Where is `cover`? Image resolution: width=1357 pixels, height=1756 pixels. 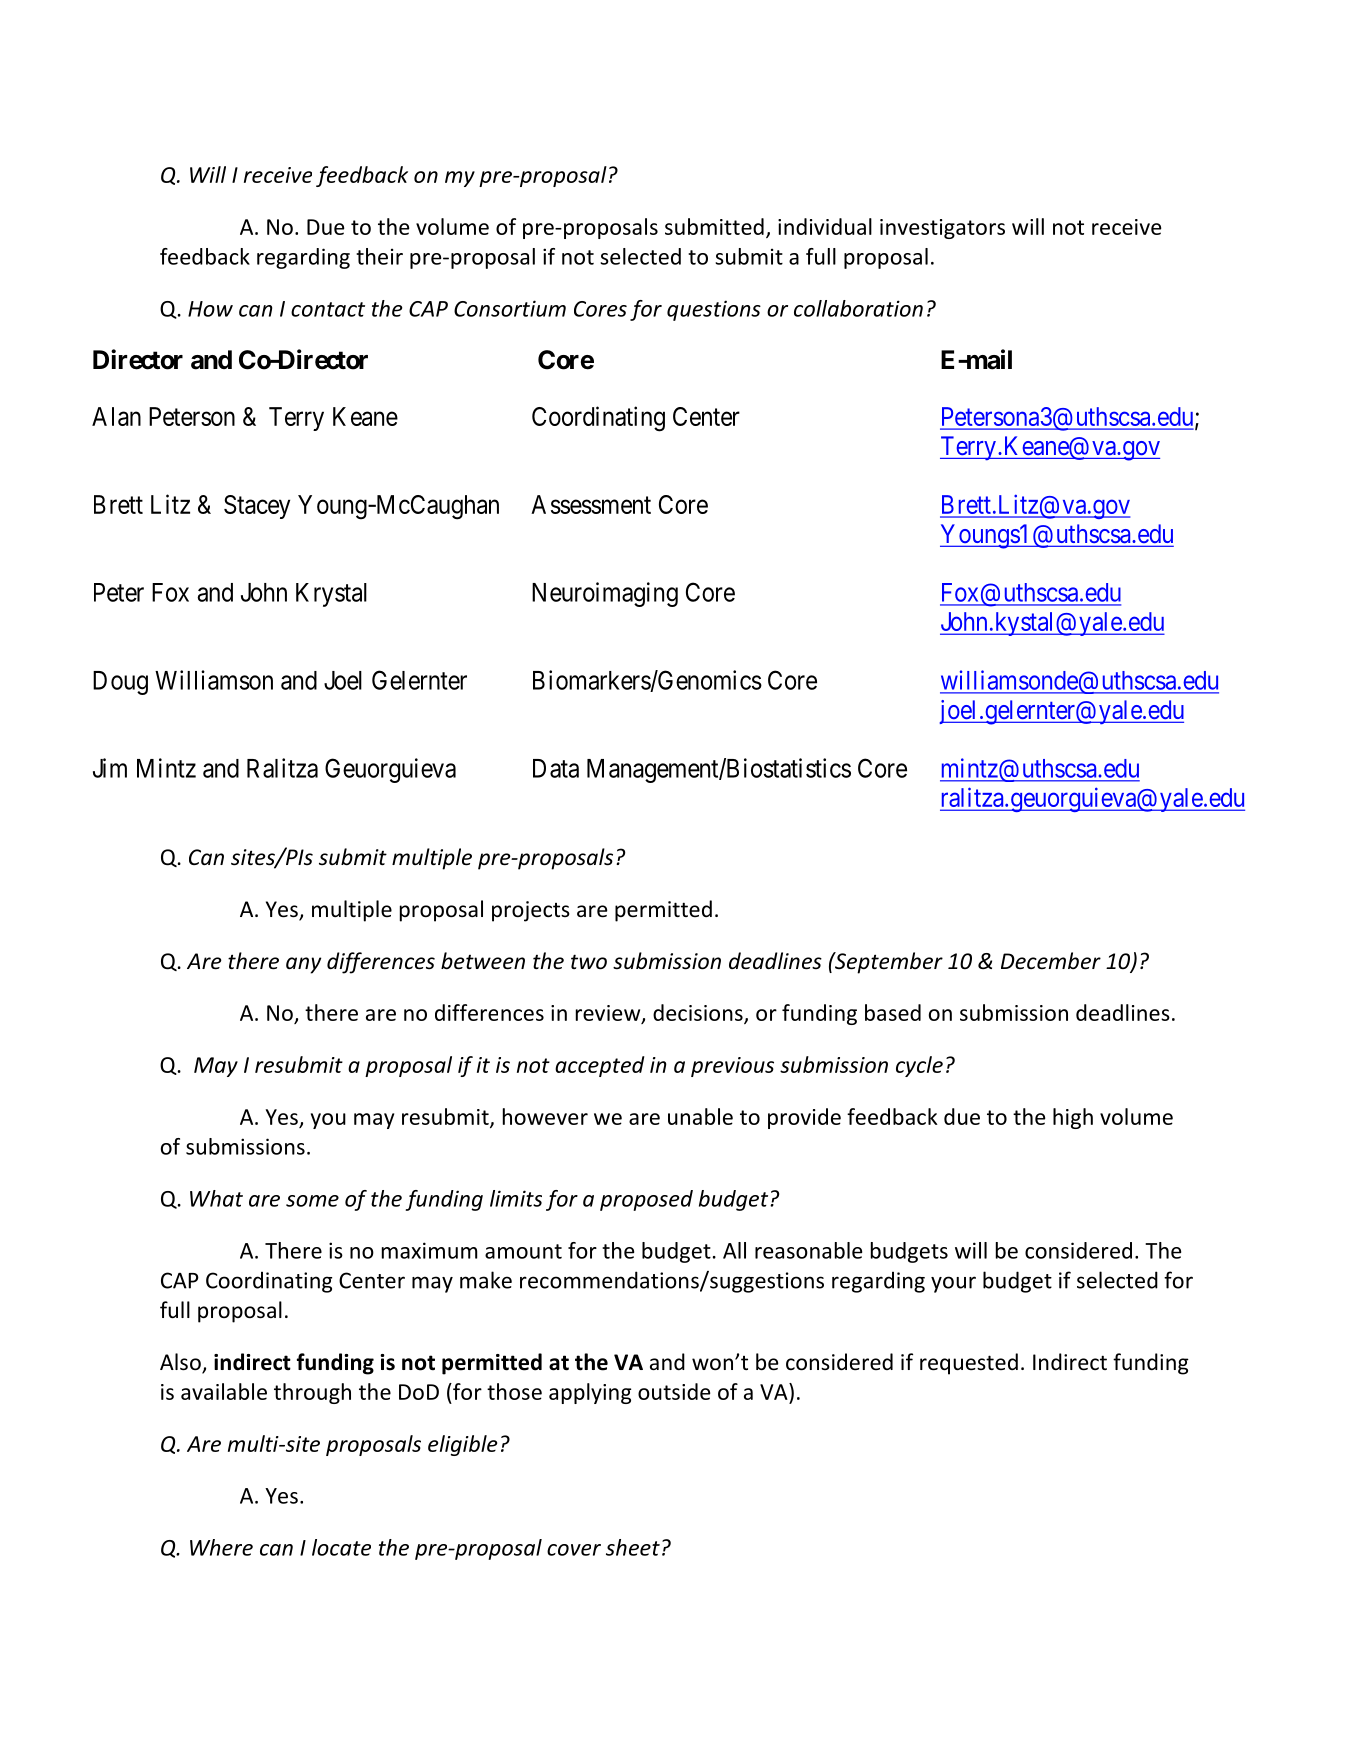 cover is located at coordinates (574, 1550).
